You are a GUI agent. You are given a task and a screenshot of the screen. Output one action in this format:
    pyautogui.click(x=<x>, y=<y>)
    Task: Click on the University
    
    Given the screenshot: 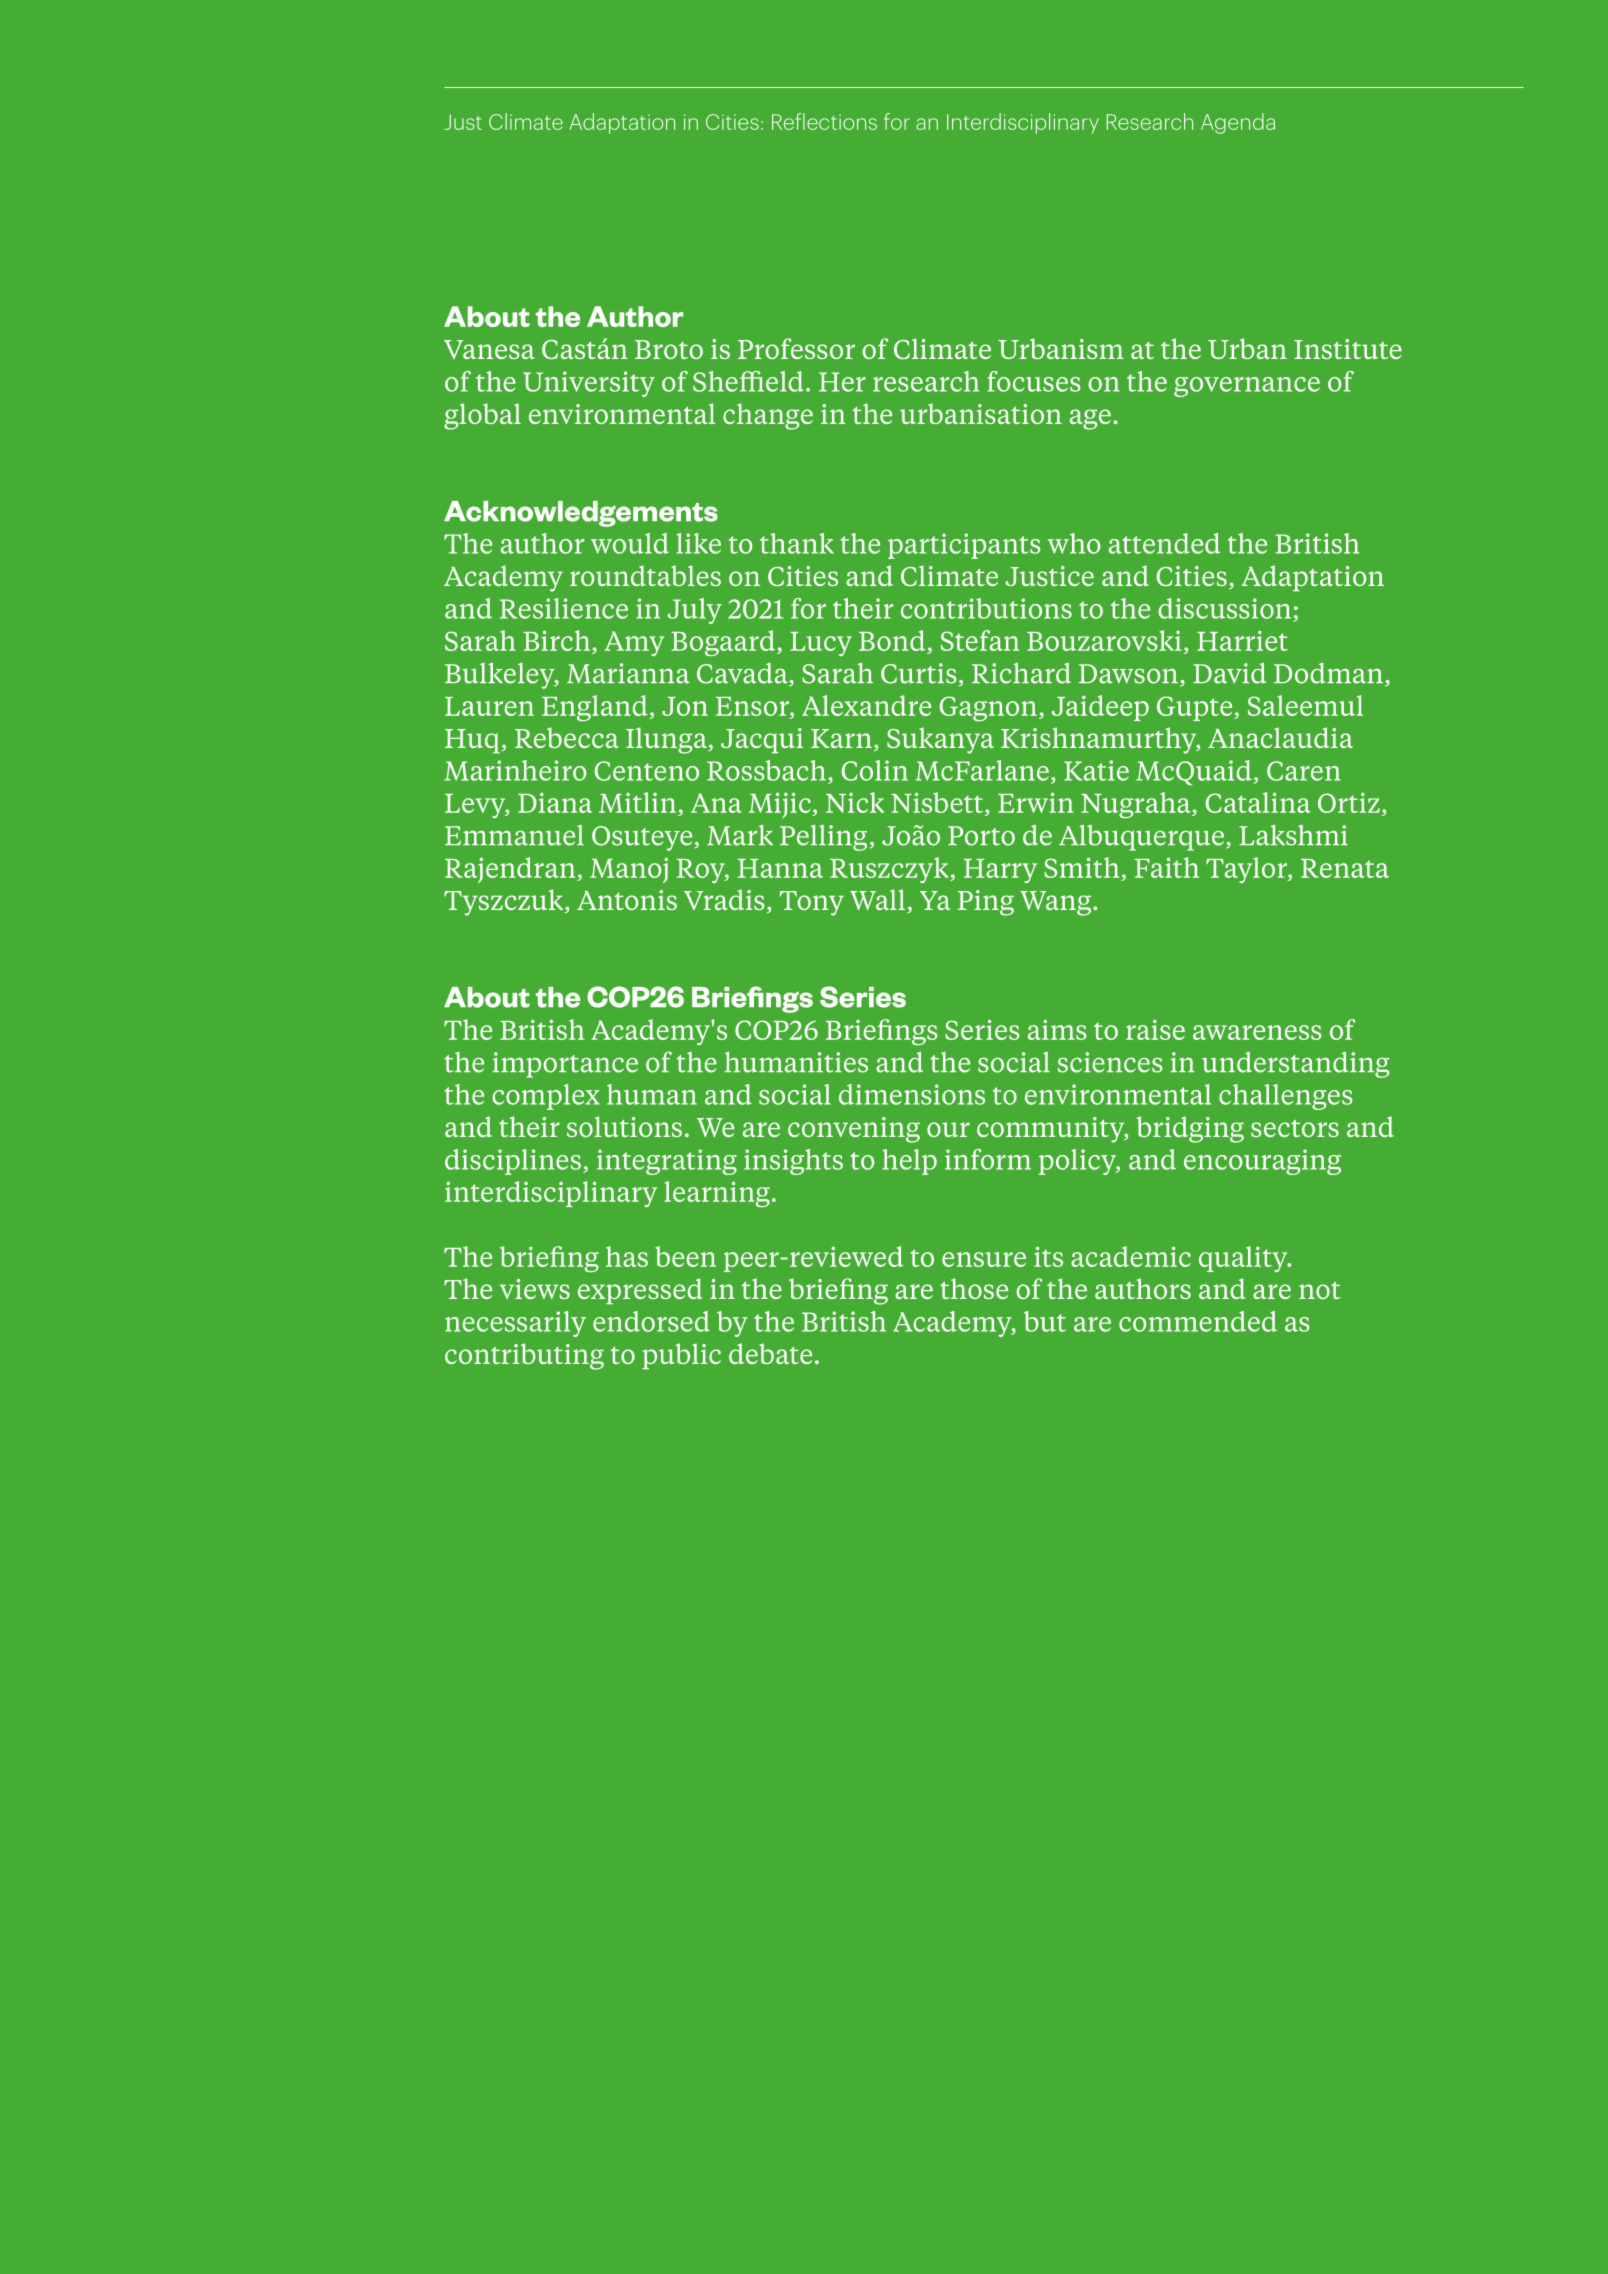 What is the action you would take?
    pyautogui.click(x=589, y=384)
